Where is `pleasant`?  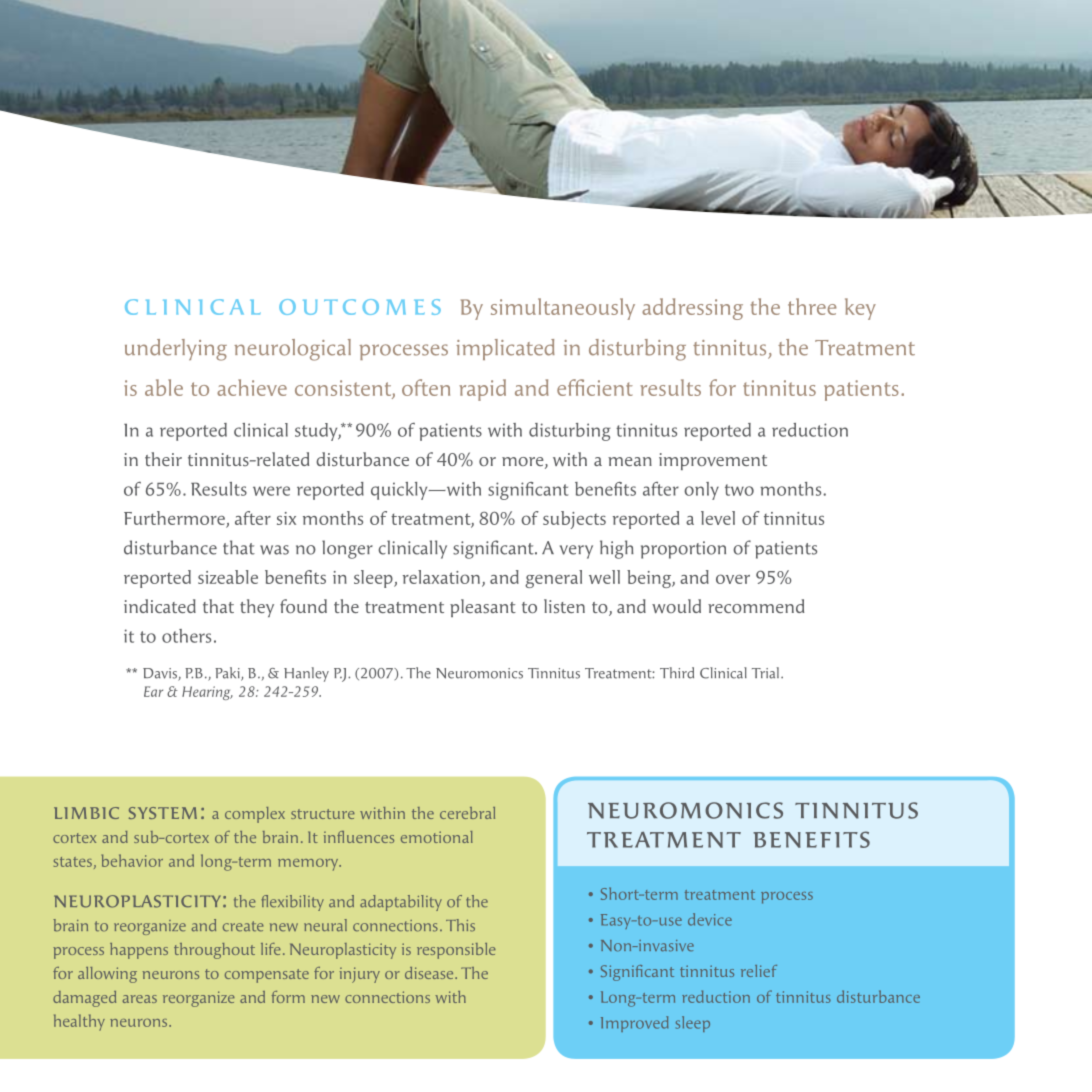 pleasant is located at coordinates (483, 608).
